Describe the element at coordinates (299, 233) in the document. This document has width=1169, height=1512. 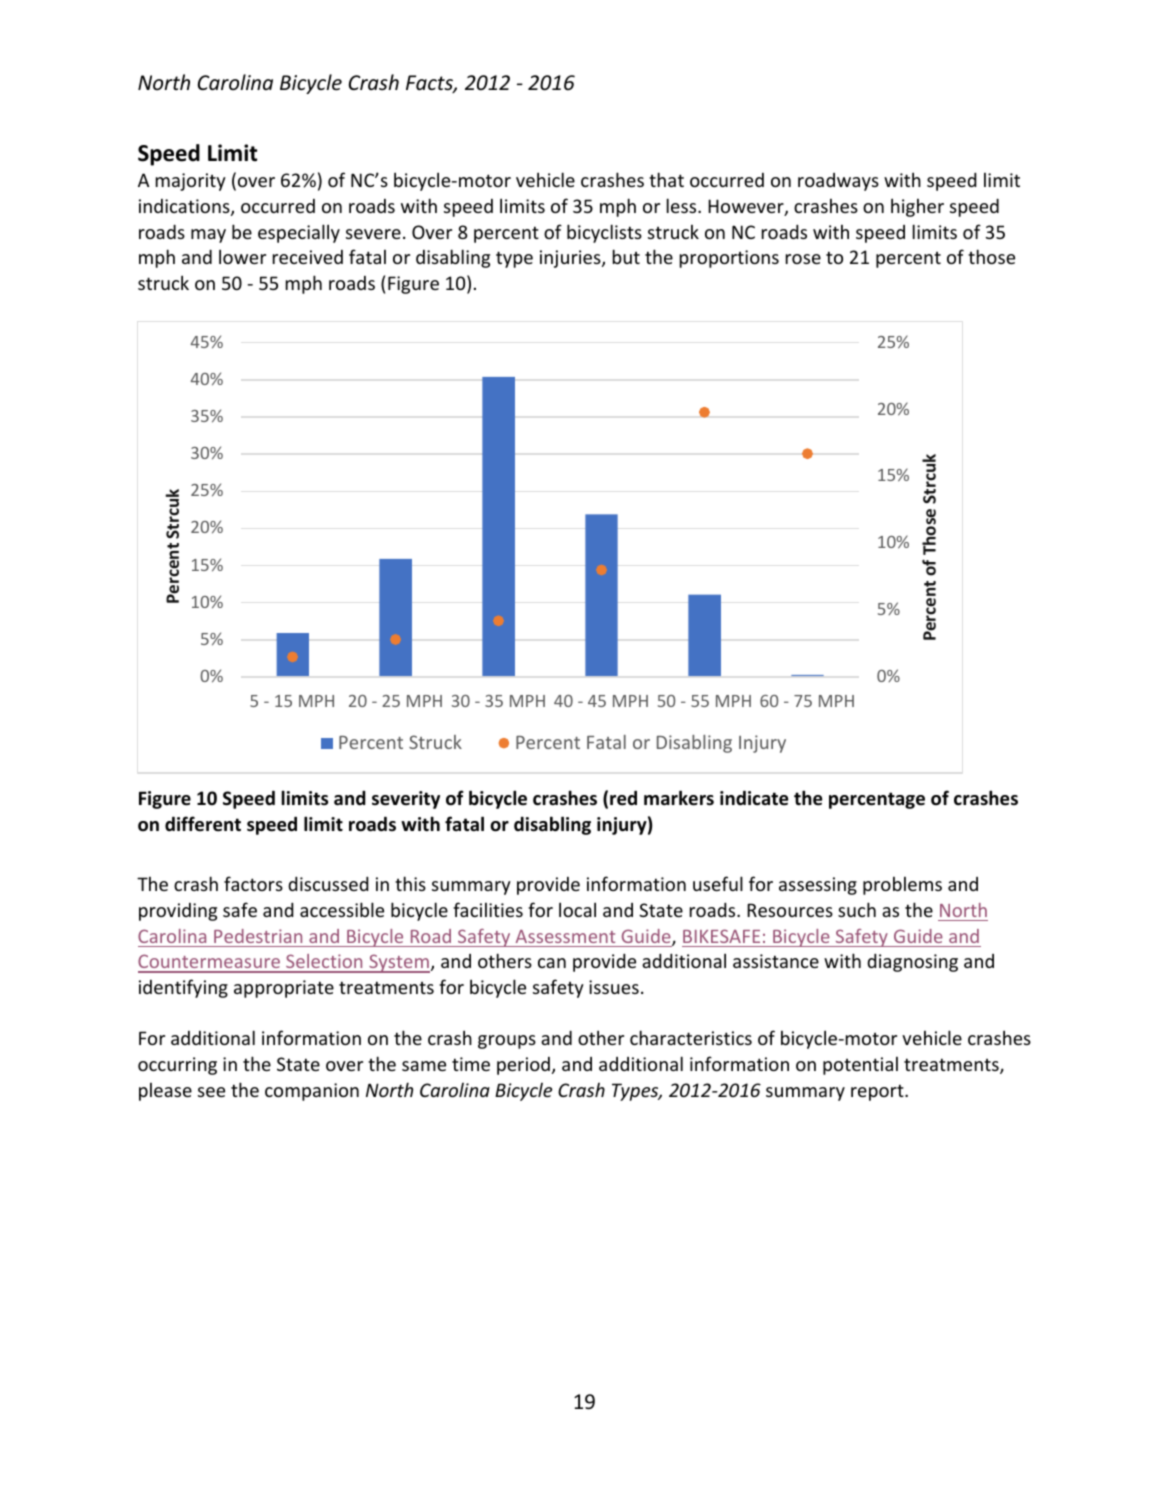
I see `especially` at that location.
